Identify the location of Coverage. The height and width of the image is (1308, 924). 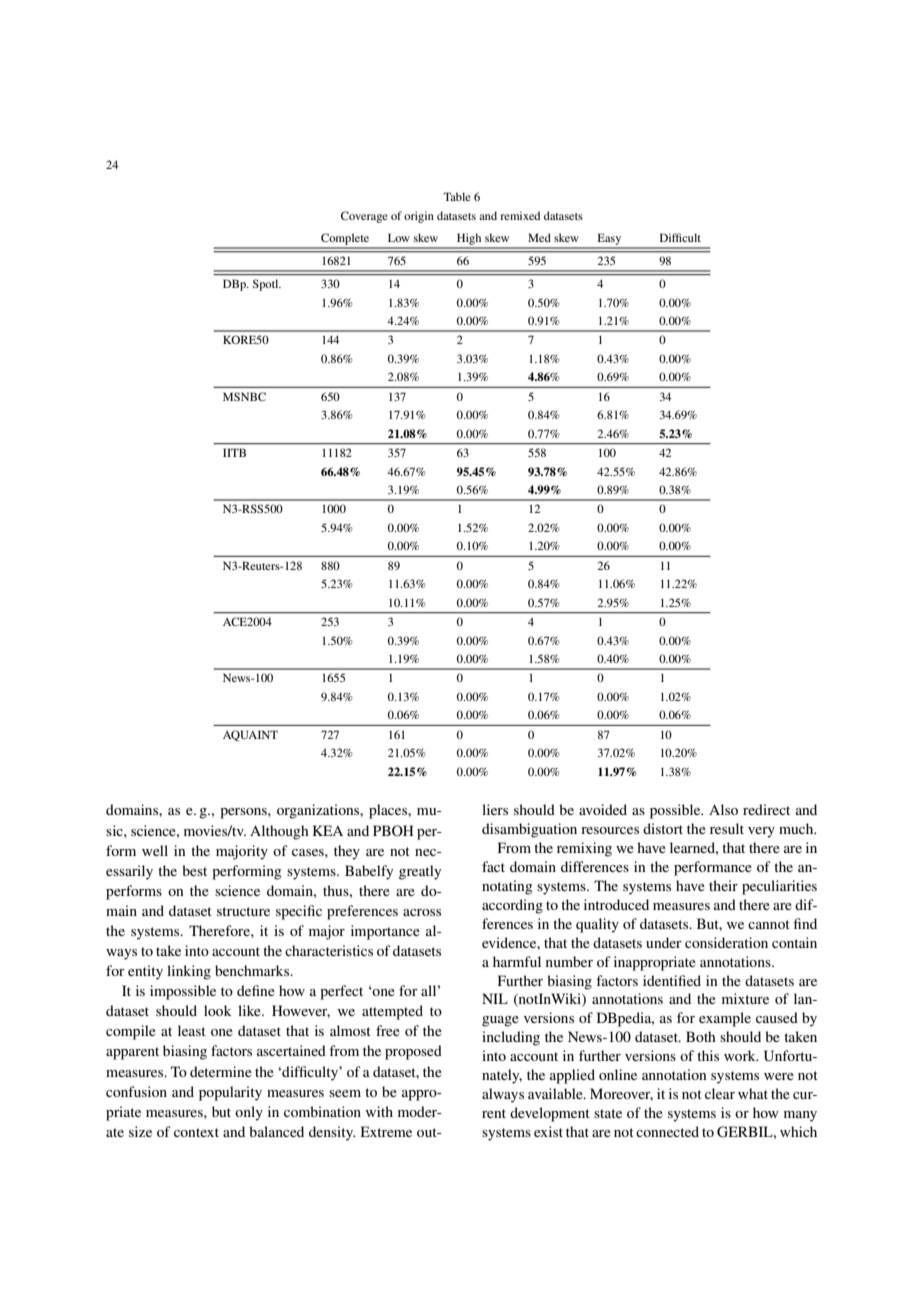
(364, 217).
